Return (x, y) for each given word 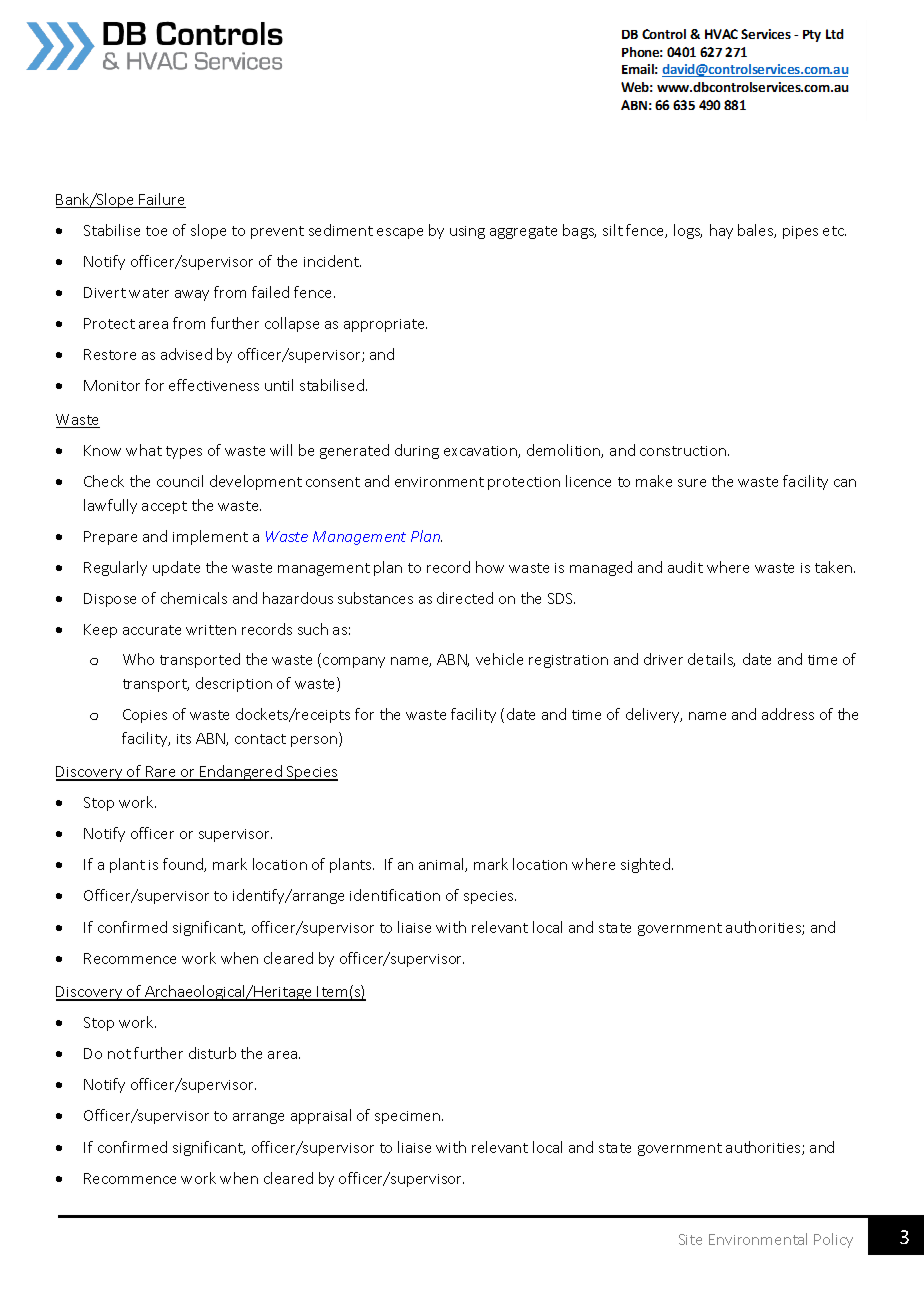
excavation (481, 452)
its (184, 739)
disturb (212, 1053)
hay (721, 231)
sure (692, 483)
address (788, 714)
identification (395, 895)
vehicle (499, 659)
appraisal (321, 1116)
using (467, 232)
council (180, 481)
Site (690, 1239)
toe (156, 231)
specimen (409, 1117)
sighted (647, 865)
